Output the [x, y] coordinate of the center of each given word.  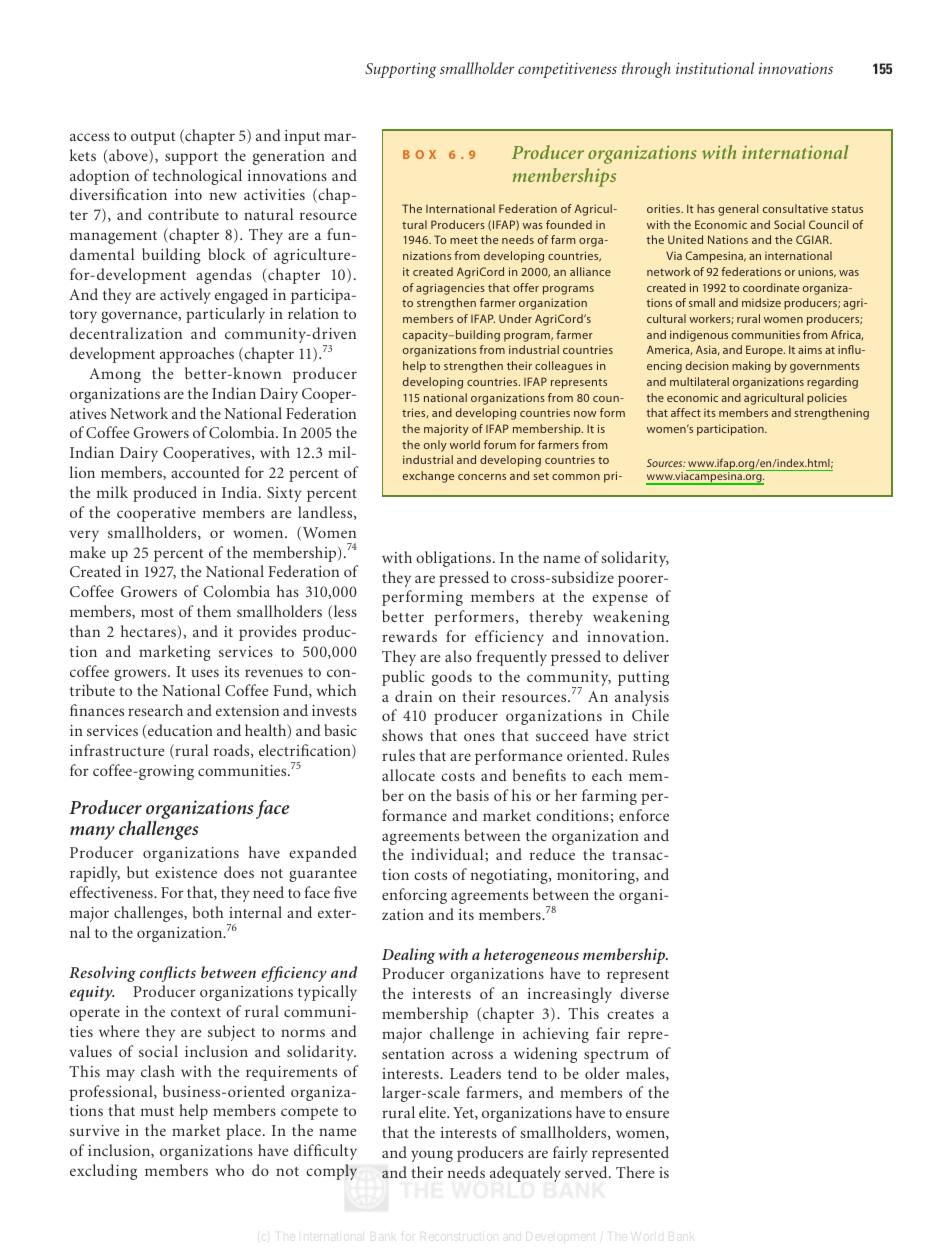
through [646, 70]
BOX [419, 154]
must [157, 1111]
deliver [646, 656]
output [153, 138]
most [157, 612]
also [458, 656]
